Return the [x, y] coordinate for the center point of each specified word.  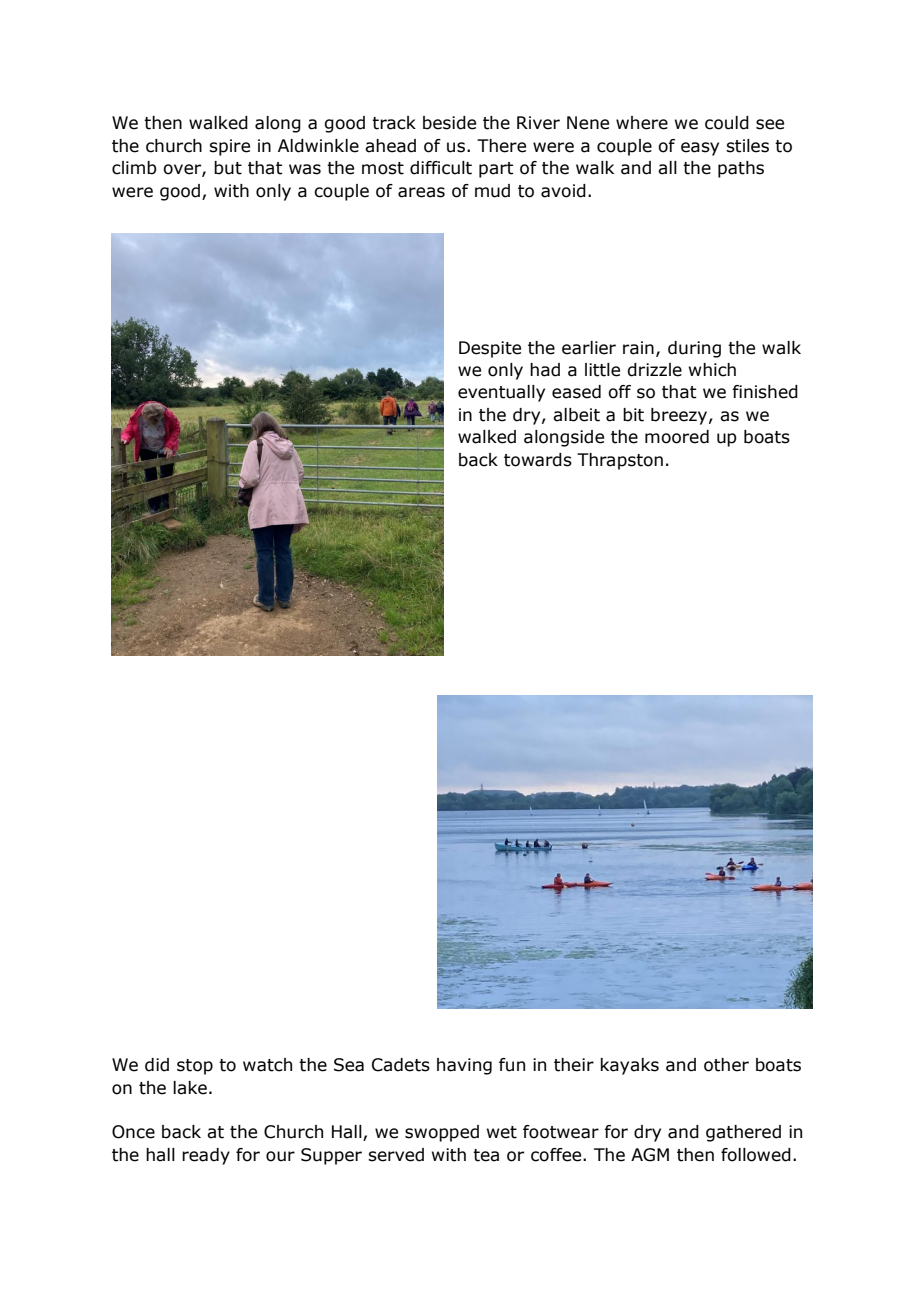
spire [229, 147]
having [464, 1066]
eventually [501, 393]
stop [195, 1067]
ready [206, 1156]
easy [700, 149]
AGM [650, 1155]
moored [677, 437]
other [726, 1065]
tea [486, 1155]
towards [538, 460]
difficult [441, 168]
